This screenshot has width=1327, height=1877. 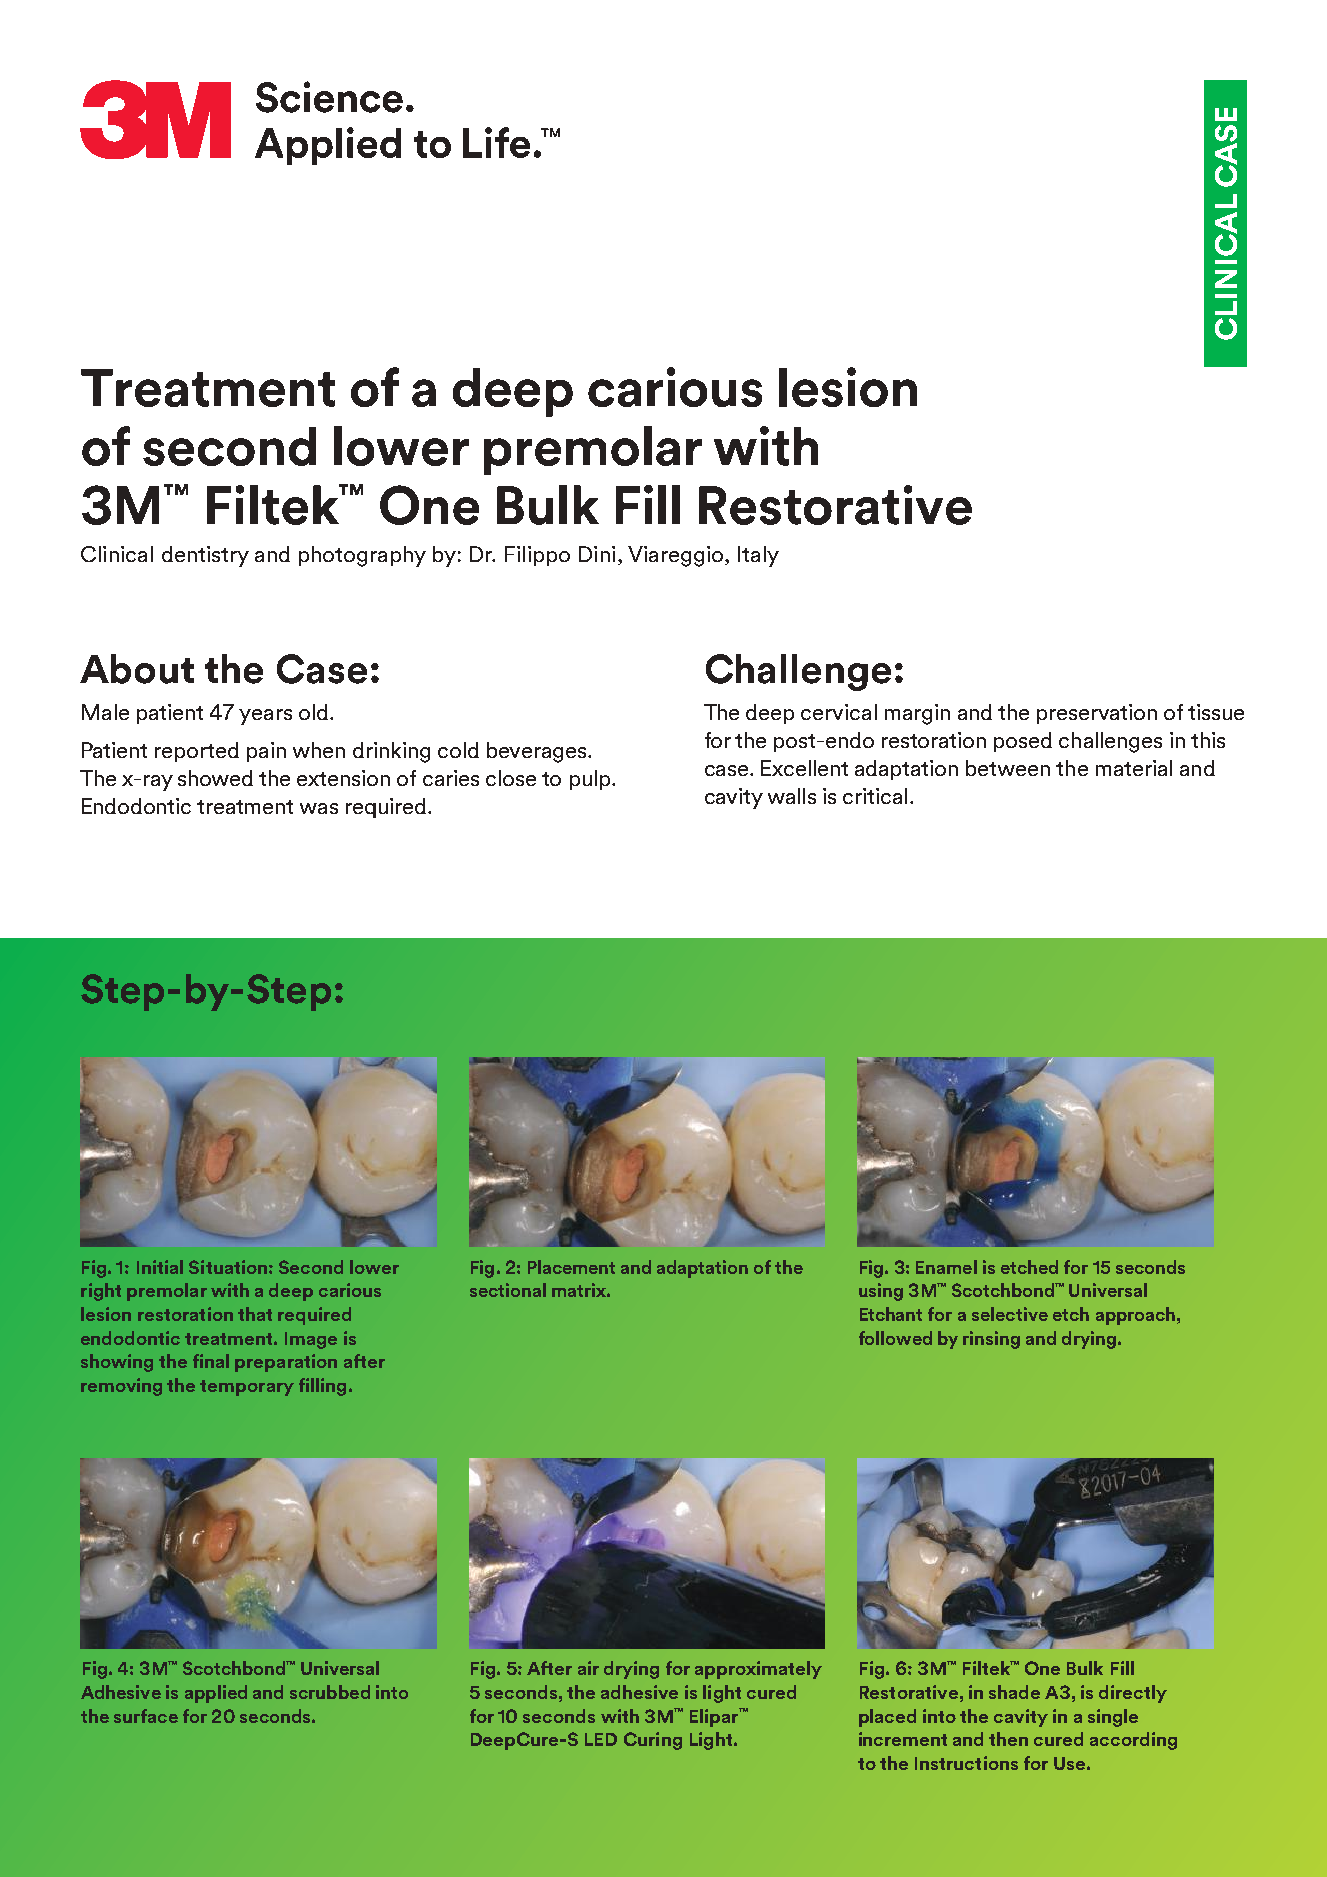 I want to click on temporary, so click(x=247, y=1388).
